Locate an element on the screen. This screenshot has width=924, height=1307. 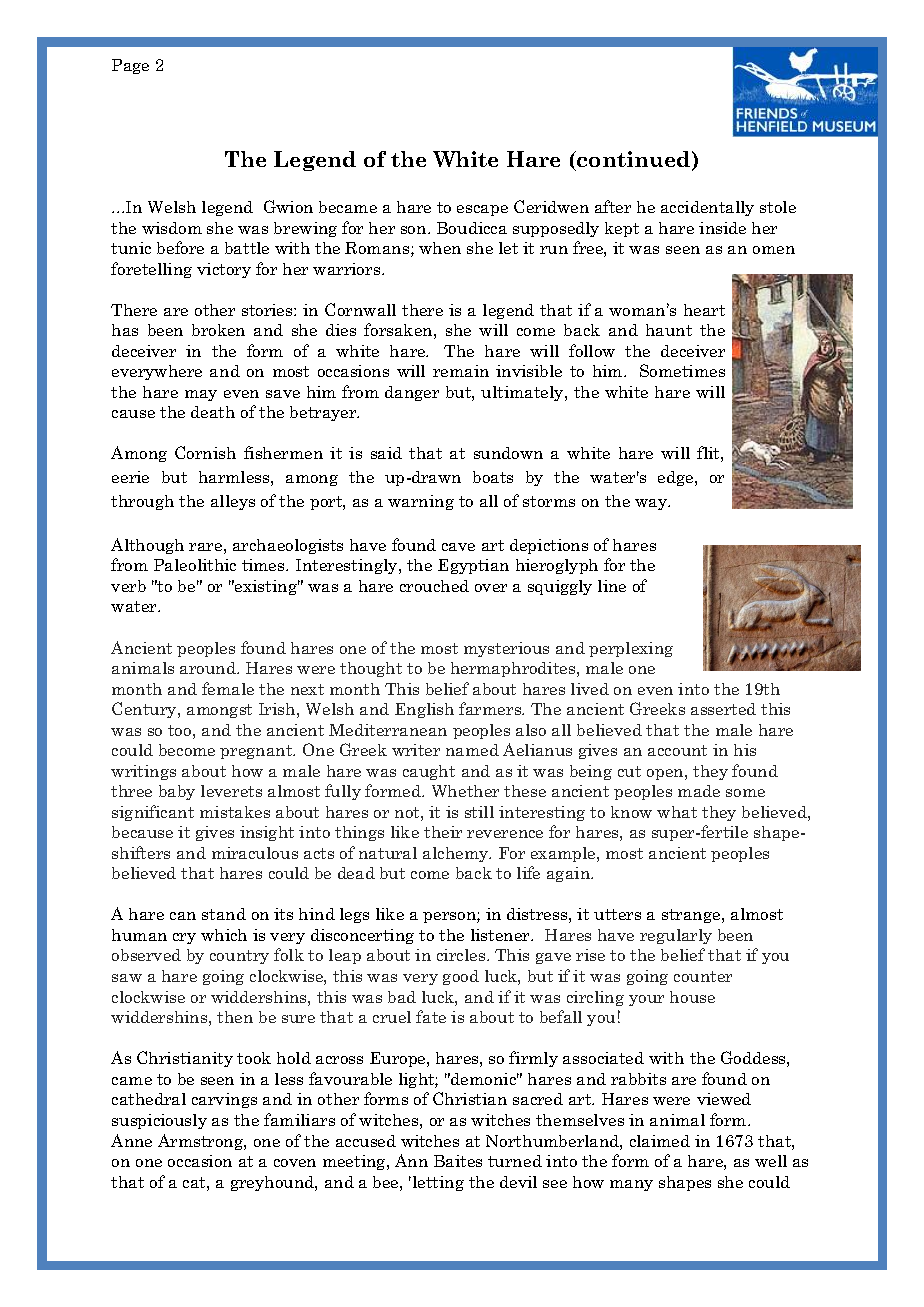
suspiciously is located at coordinates (159, 1121).
